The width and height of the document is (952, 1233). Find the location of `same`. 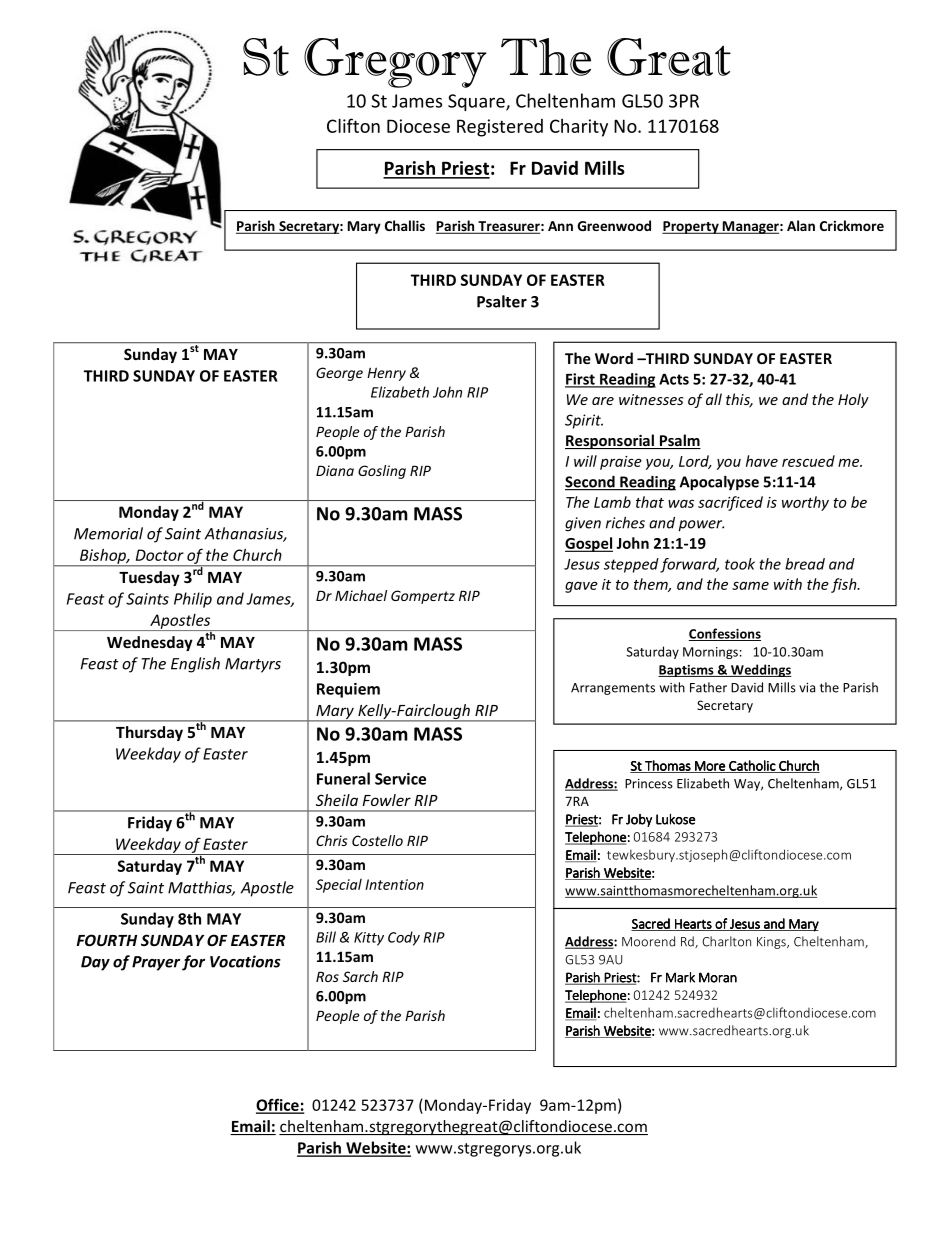

same is located at coordinates (750, 585).
